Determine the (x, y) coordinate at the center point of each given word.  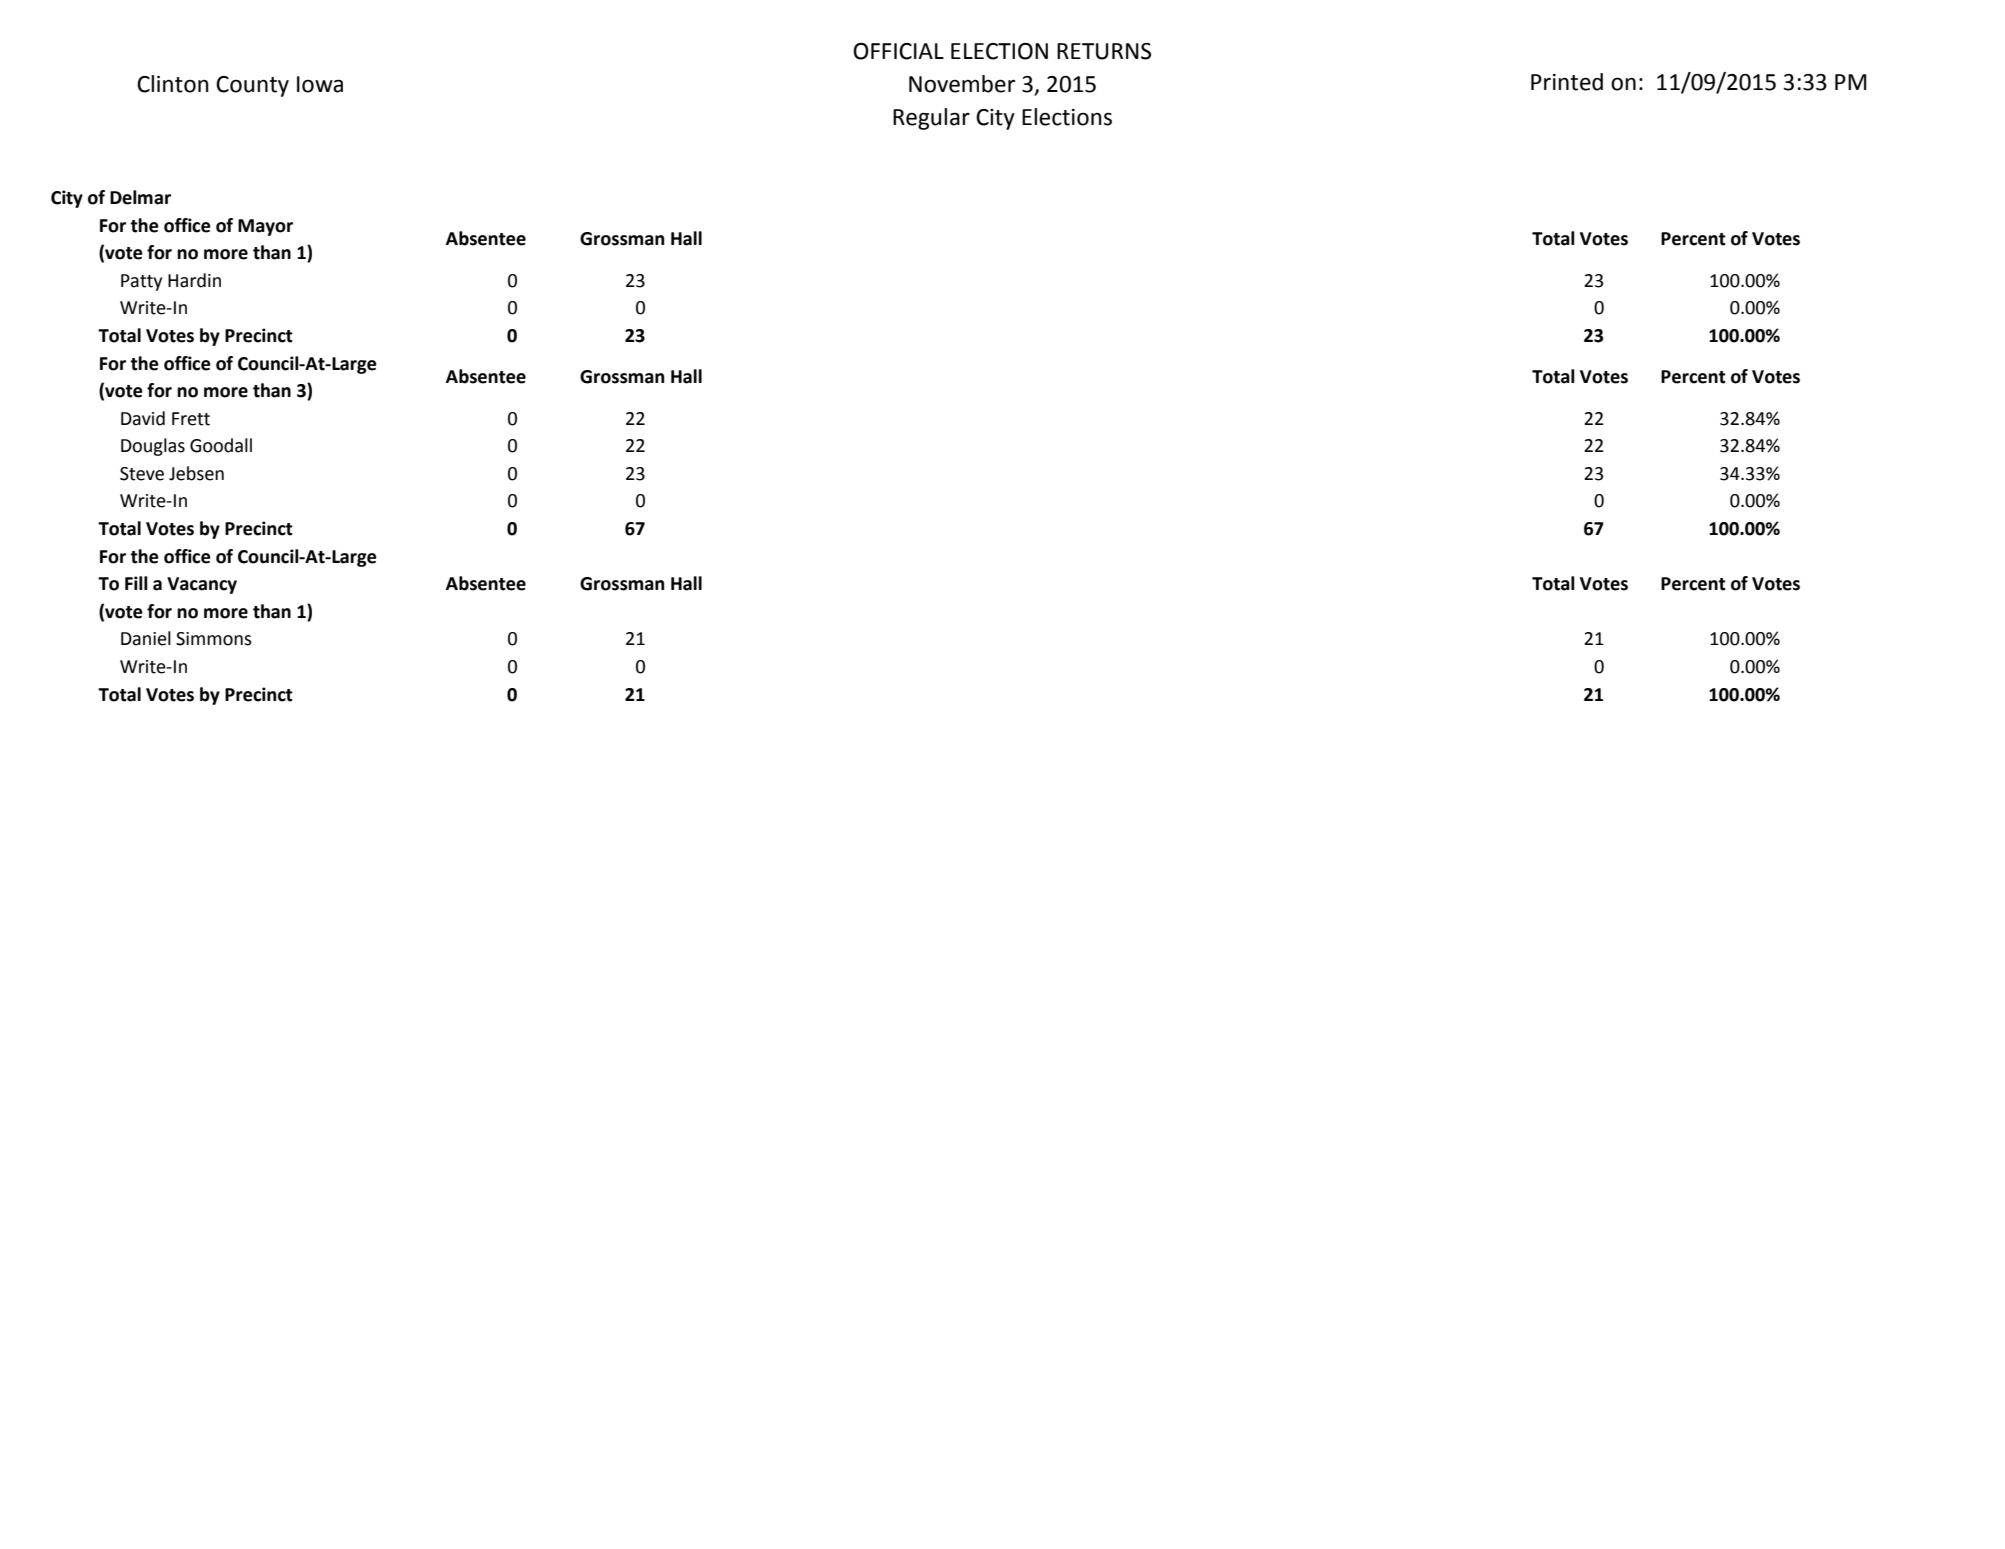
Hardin (194, 280)
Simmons (214, 639)
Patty (141, 282)
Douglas (153, 447)
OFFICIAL (898, 51)
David (143, 418)
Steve (142, 474)
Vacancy (202, 585)
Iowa (320, 84)
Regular (931, 119)
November (962, 84)
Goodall (221, 445)
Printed (1567, 82)
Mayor (265, 227)
